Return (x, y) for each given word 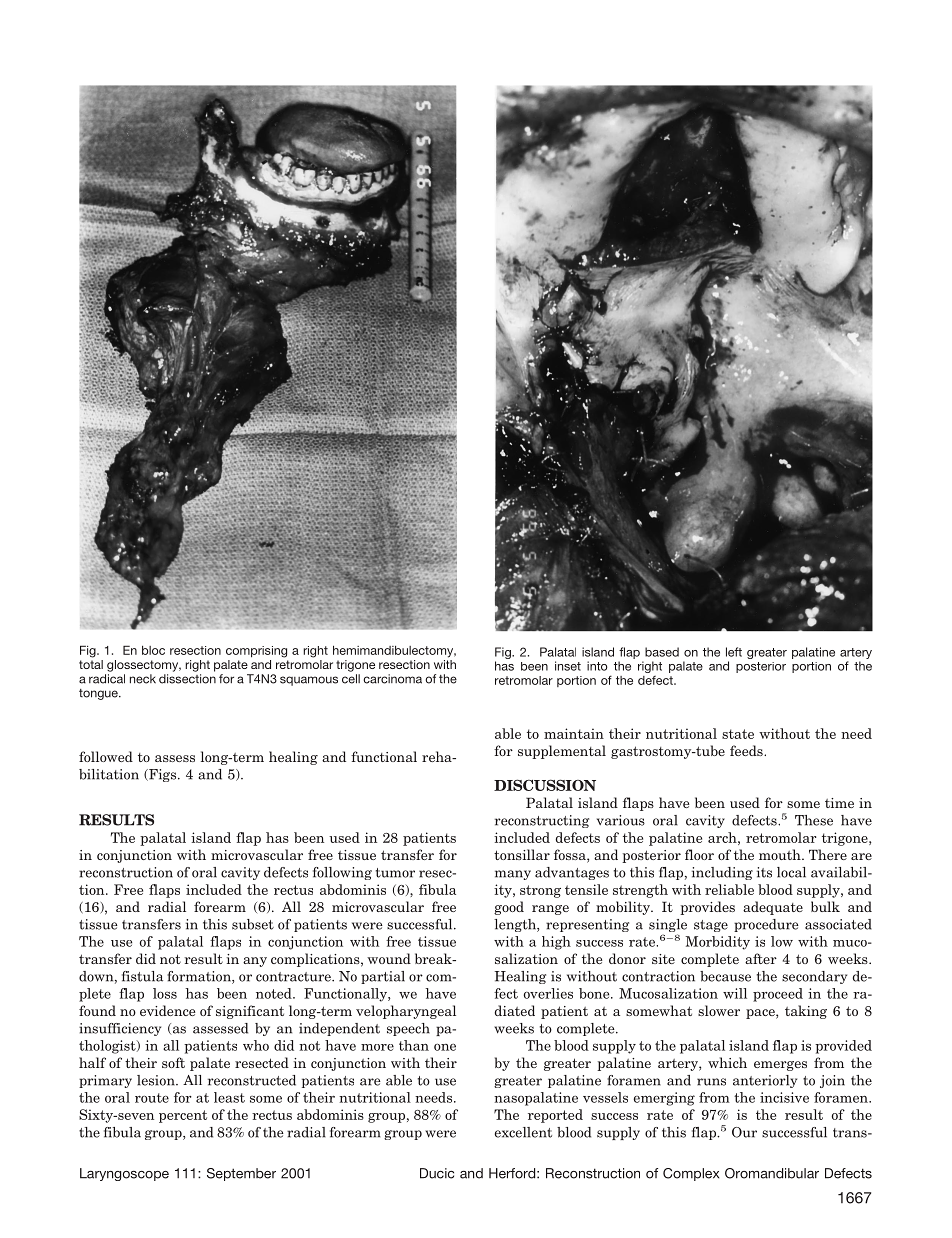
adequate (773, 908)
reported (555, 1116)
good (509, 908)
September (241, 1174)
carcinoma (392, 679)
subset (253, 924)
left (734, 652)
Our (744, 1132)
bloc (153, 650)
